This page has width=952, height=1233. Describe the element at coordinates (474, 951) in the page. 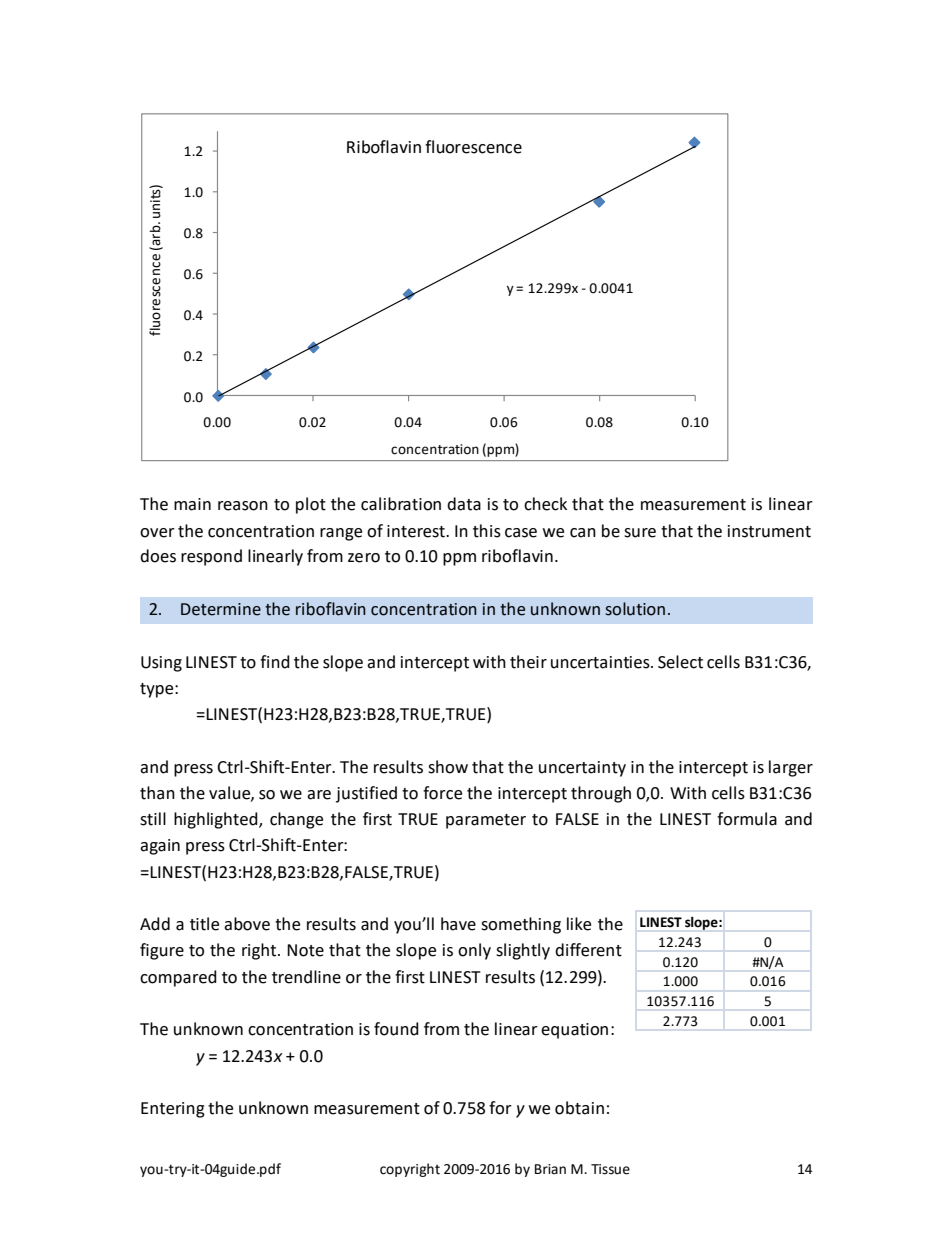

I see `only` at that location.
